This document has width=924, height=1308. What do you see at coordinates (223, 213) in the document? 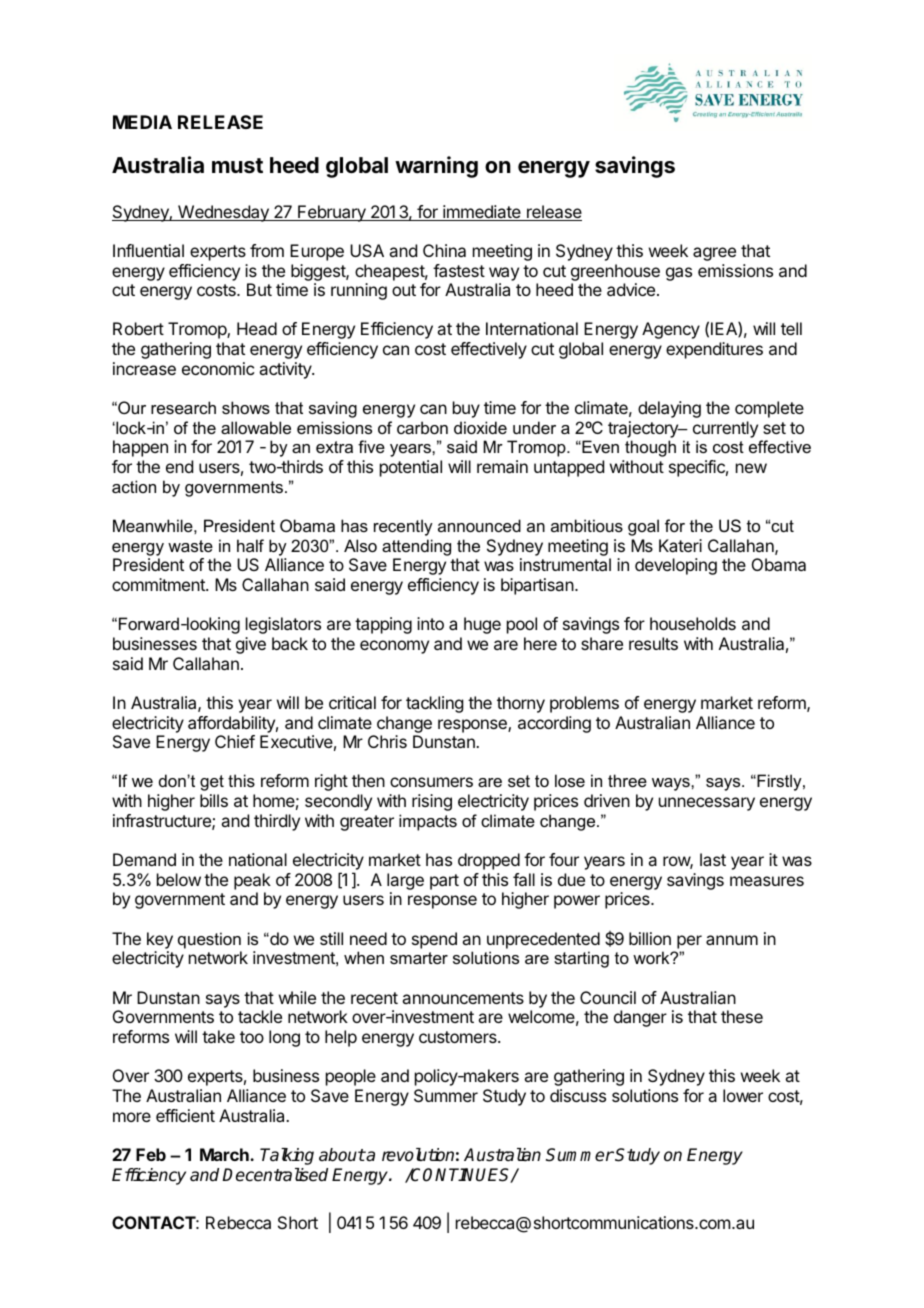
I see `Wednesday` at bounding box center [223, 213].
